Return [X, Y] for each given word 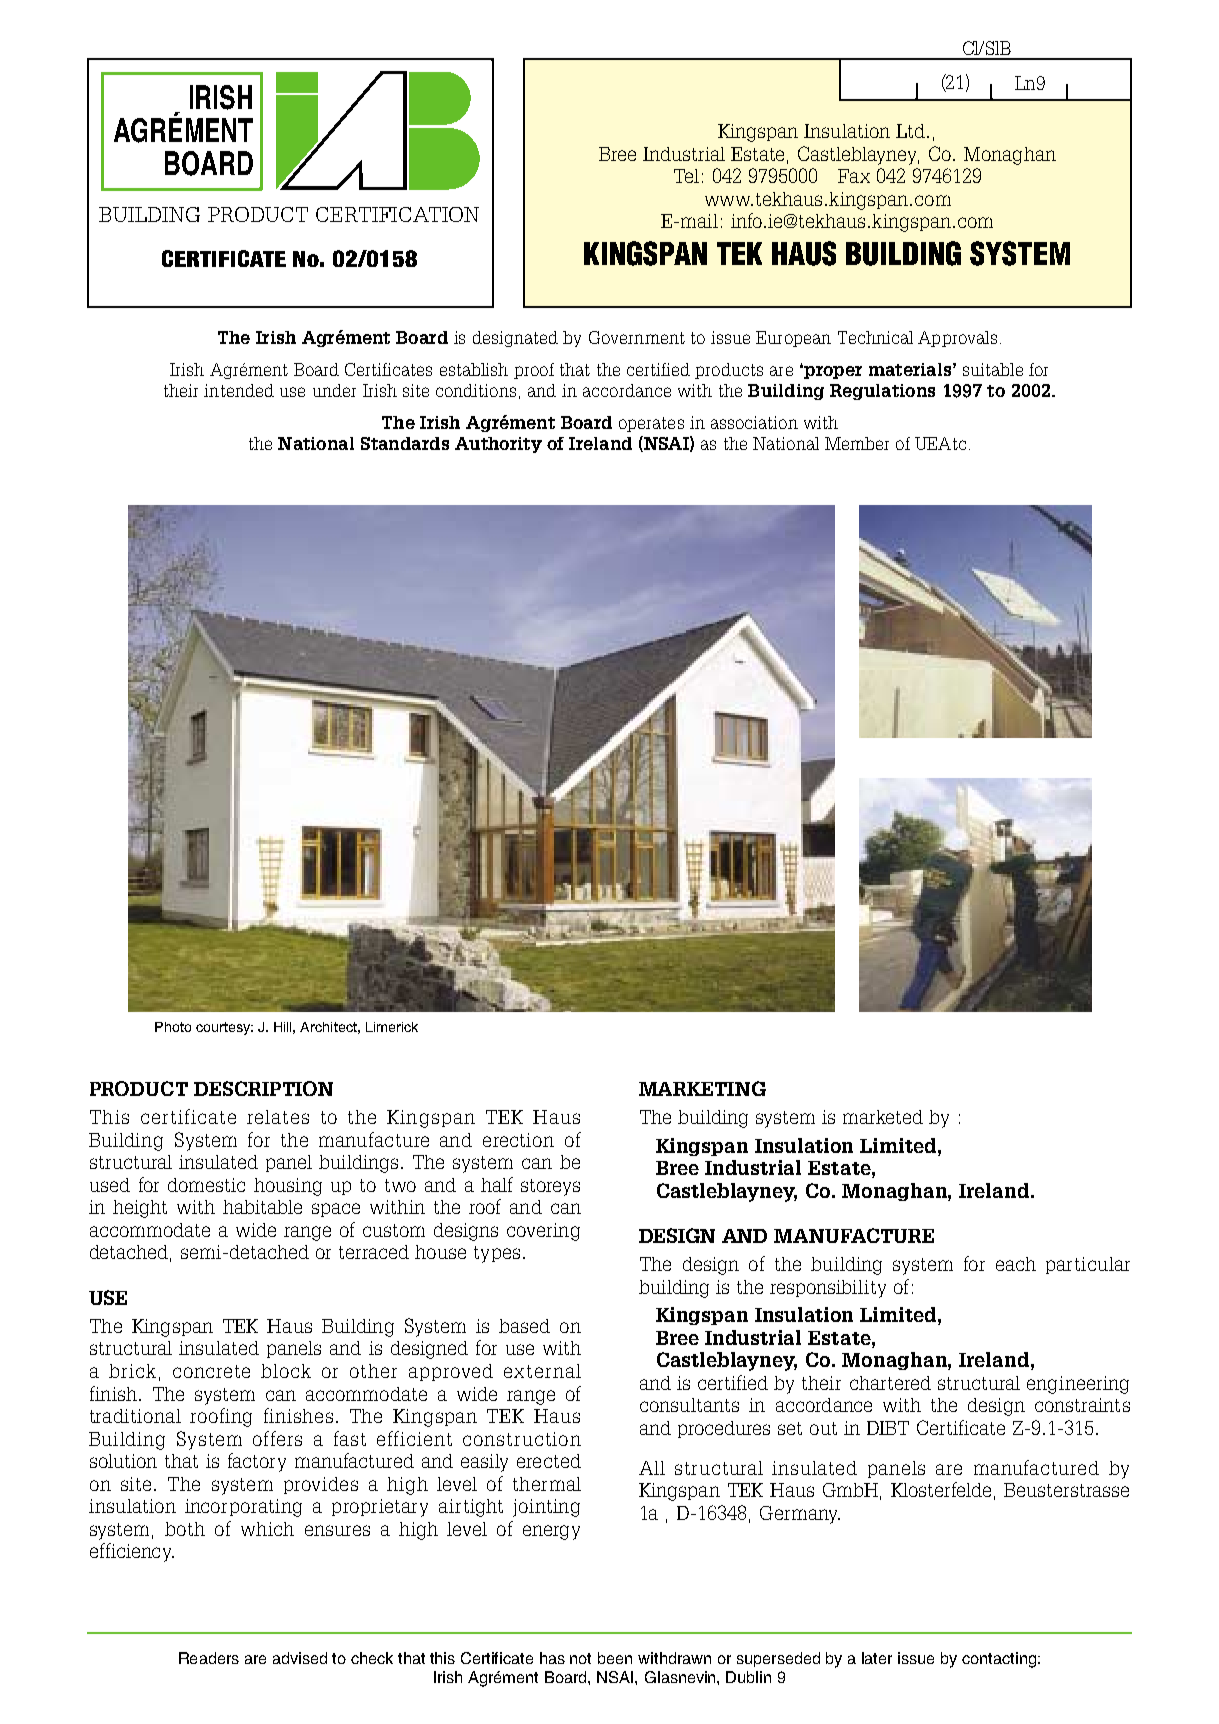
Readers [209, 1658]
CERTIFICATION [397, 214]
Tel [686, 176]
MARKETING [702, 1088]
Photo [173, 1027]
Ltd [912, 131]
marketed [883, 1117]
